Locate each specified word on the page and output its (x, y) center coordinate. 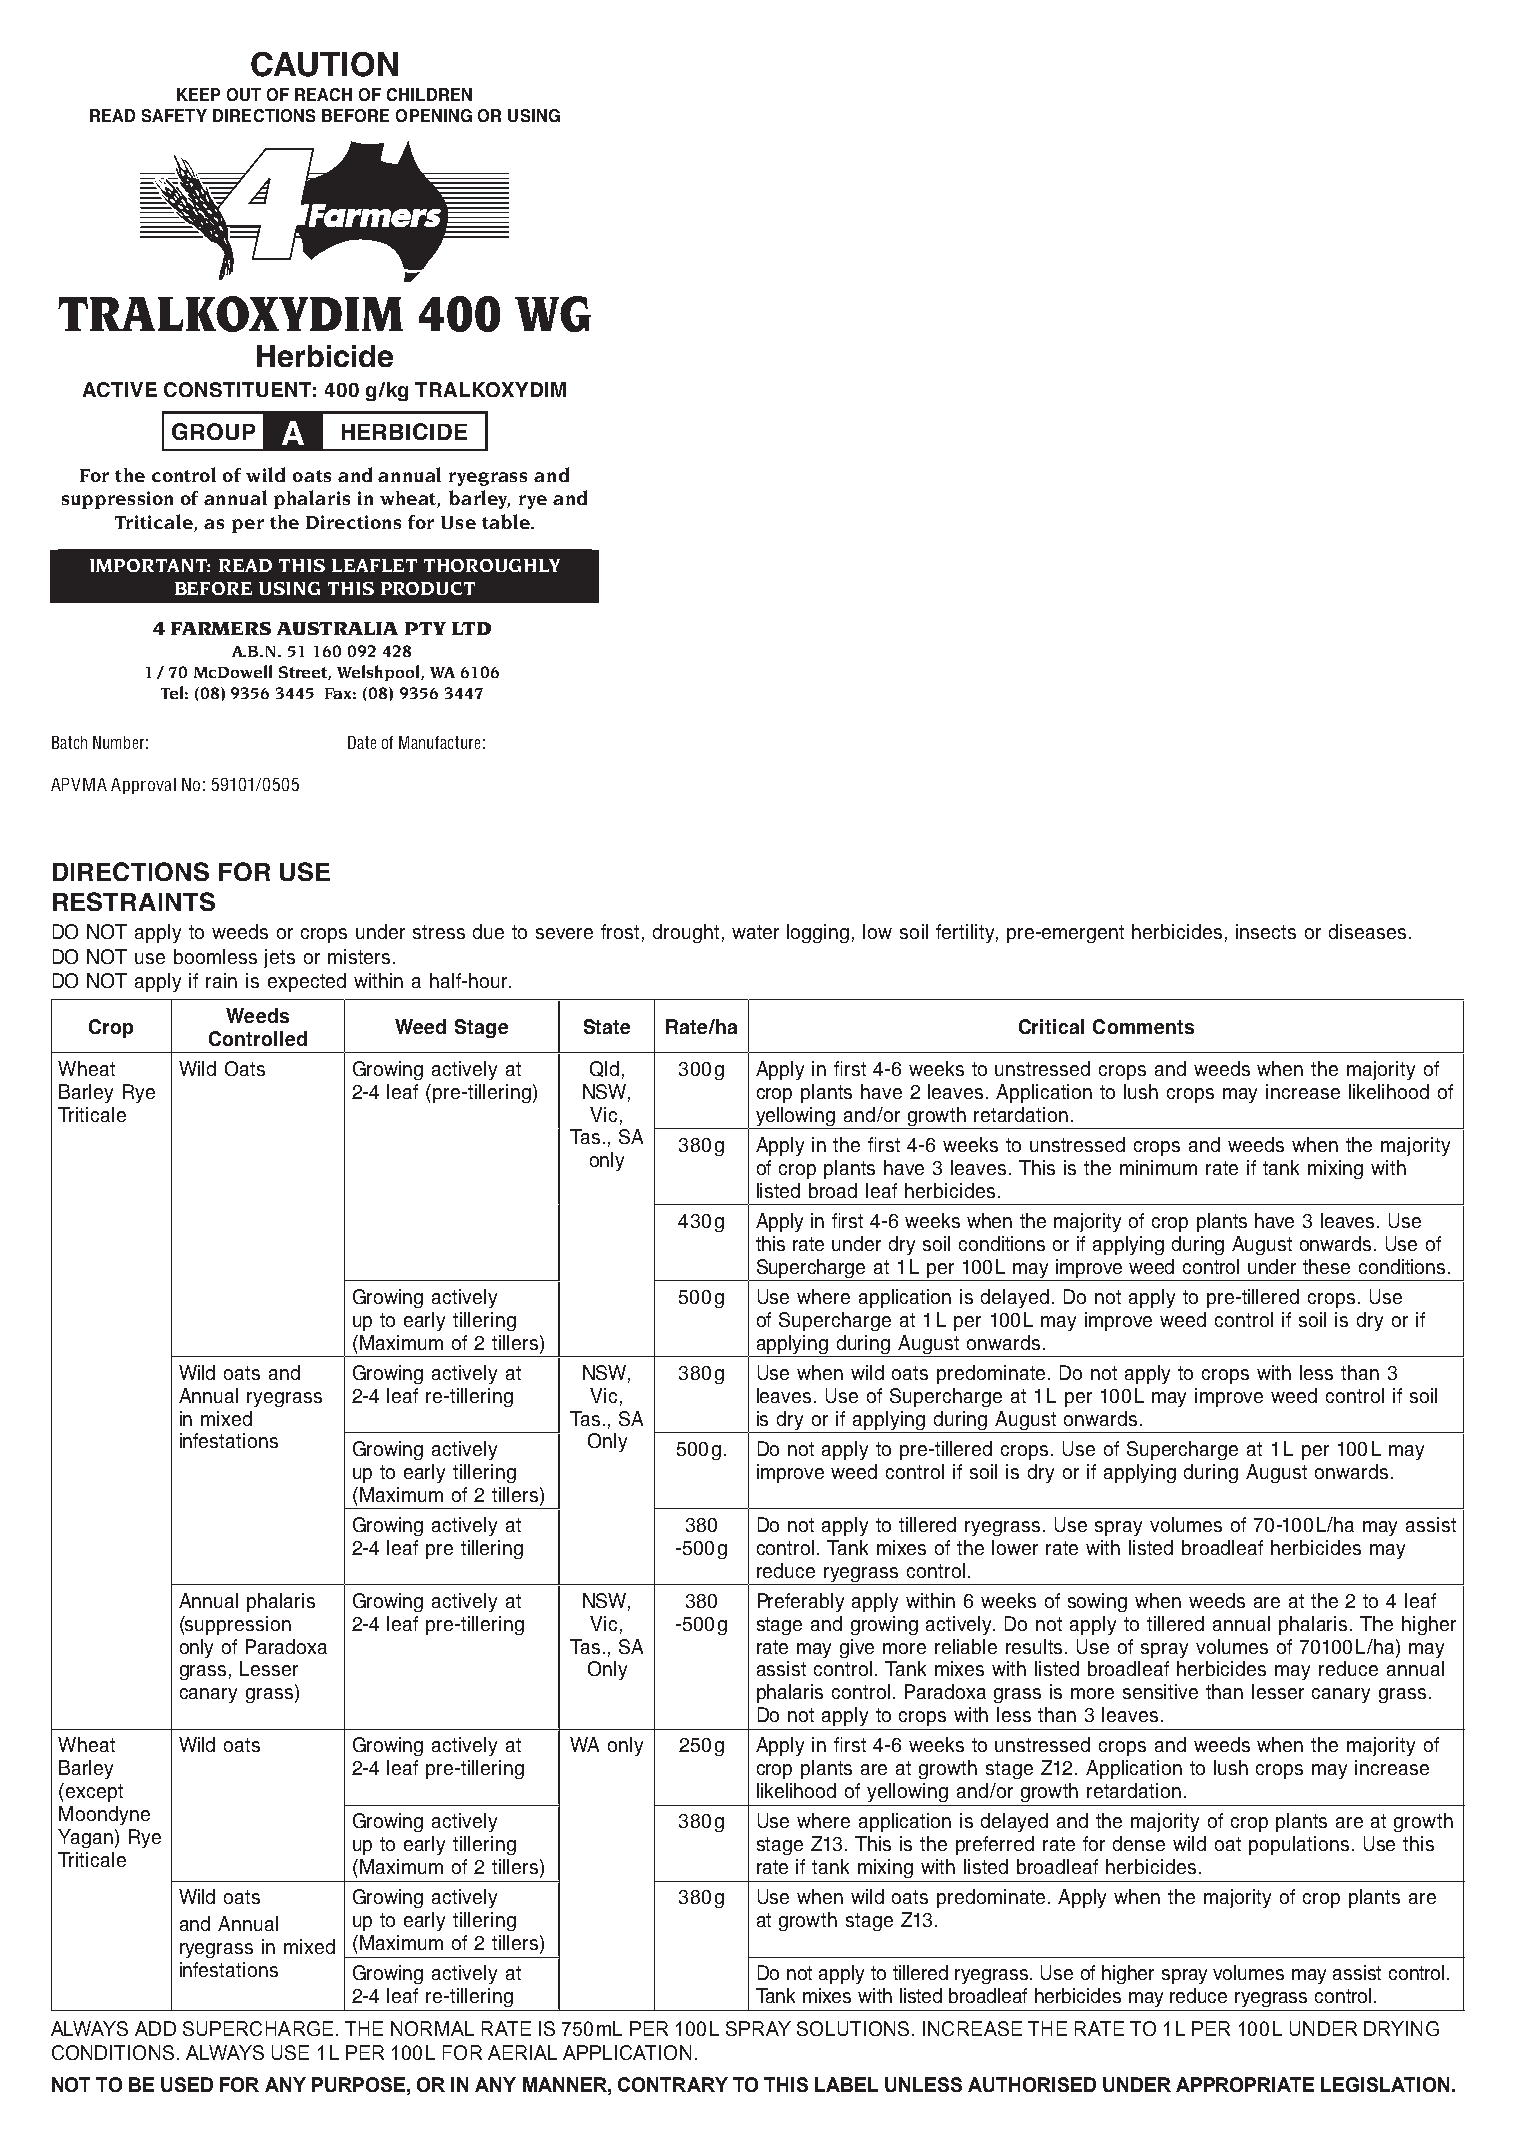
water (755, 932)
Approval (143, 786)
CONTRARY (673, 2084)
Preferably (801, 1602)
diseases (1367, 931)
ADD (155, 2028)
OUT (244, 94)
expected (307, 982)
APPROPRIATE (1245, 2084)
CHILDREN (429, 94)
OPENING (434, 115)
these (1326, 1266)
